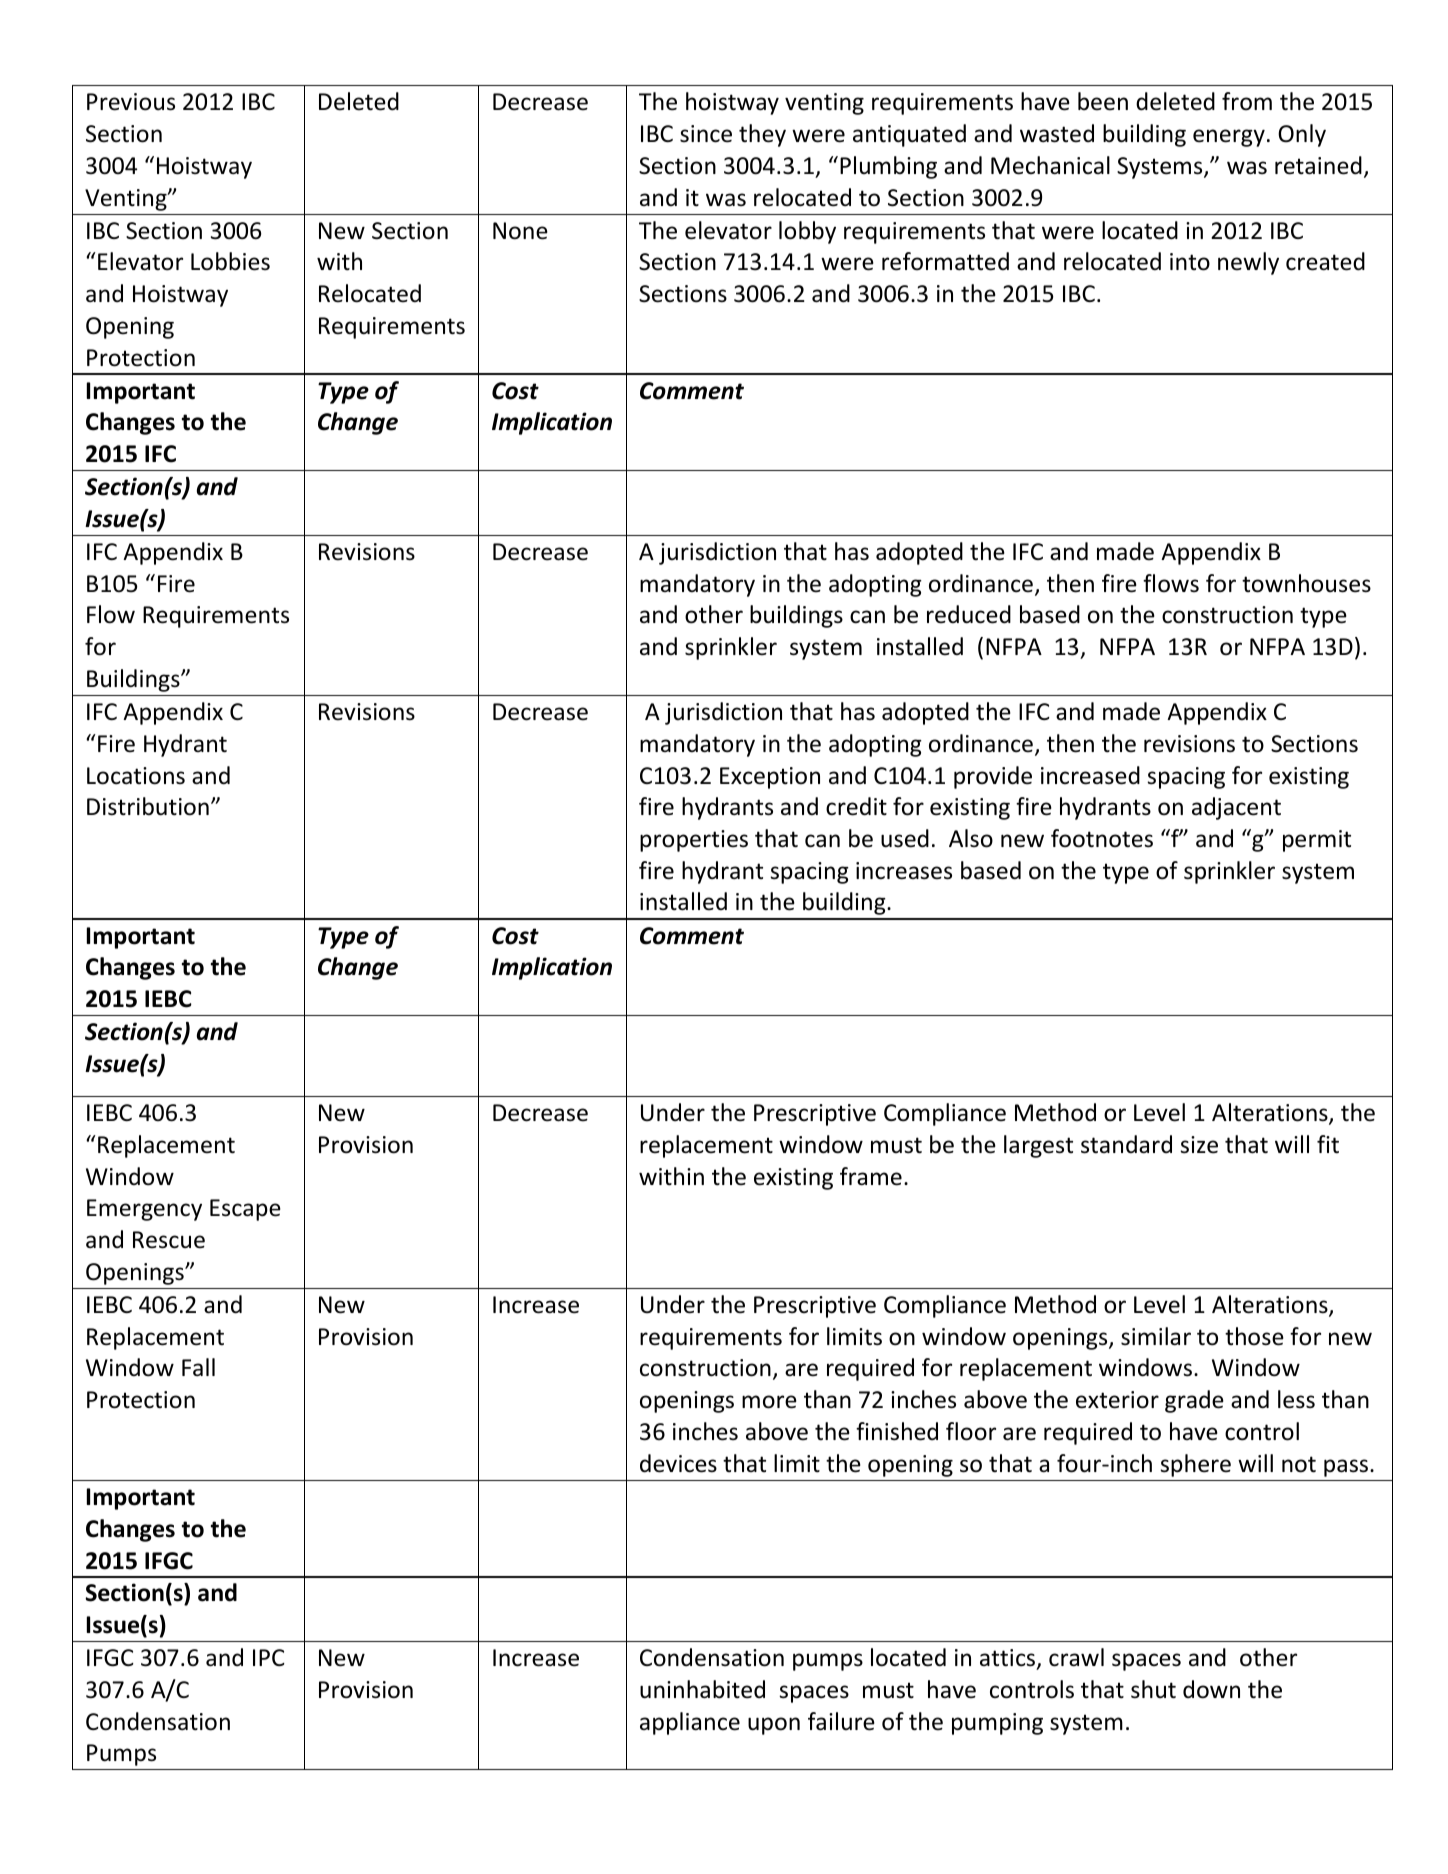 Image resolution: width=1448 pixels, height=1874 pixels. Describe the element at coordinates (1199, 1145) in the screenshot. I see `size` at that location.
